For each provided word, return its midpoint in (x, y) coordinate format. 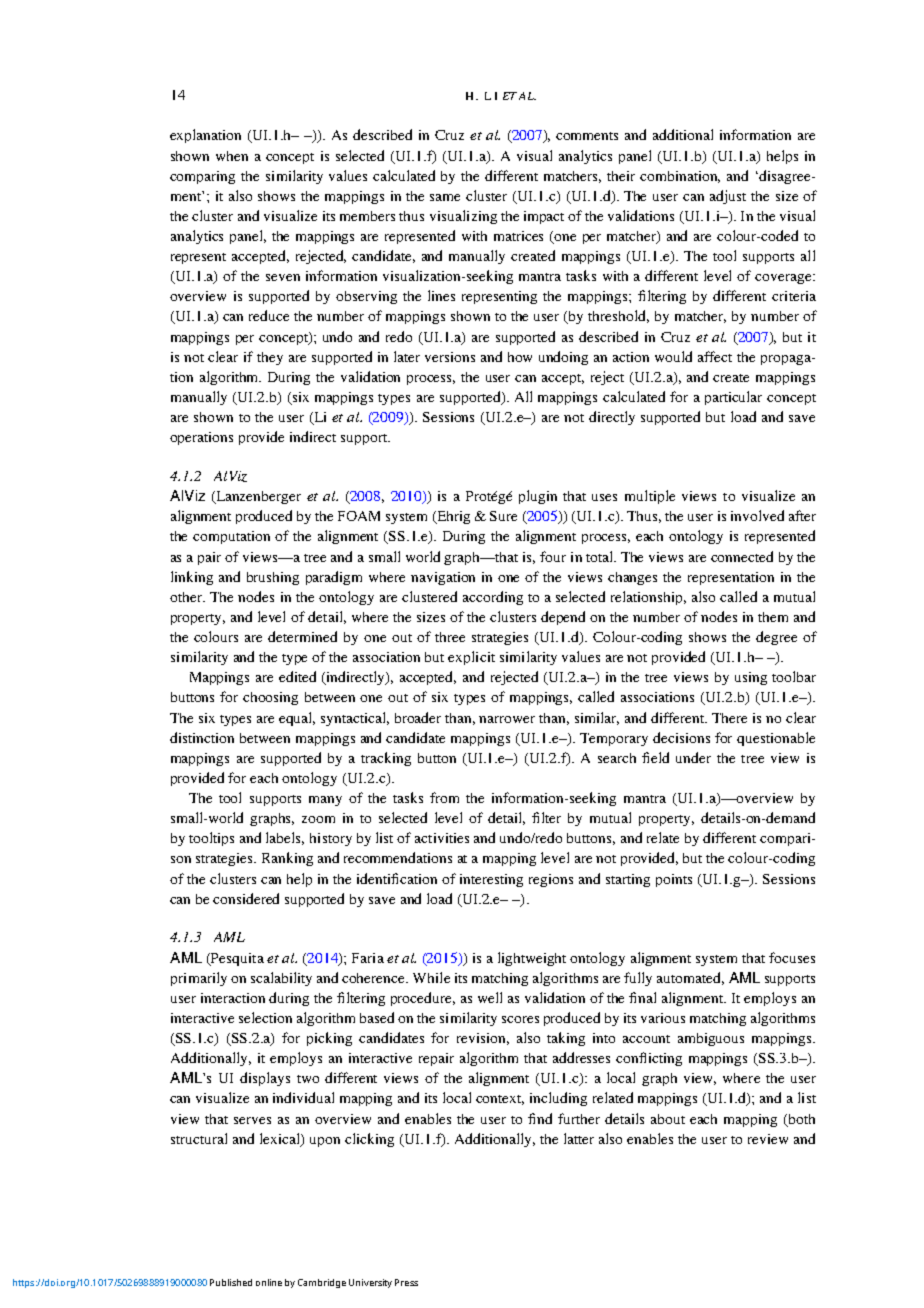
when (232, 156)
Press (406, 1282)
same (445, 197)
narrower (507, 719)
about (668, 1119)
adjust (728, 197)
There (729, 718)
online (269, 1282)
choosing (270, 698)
